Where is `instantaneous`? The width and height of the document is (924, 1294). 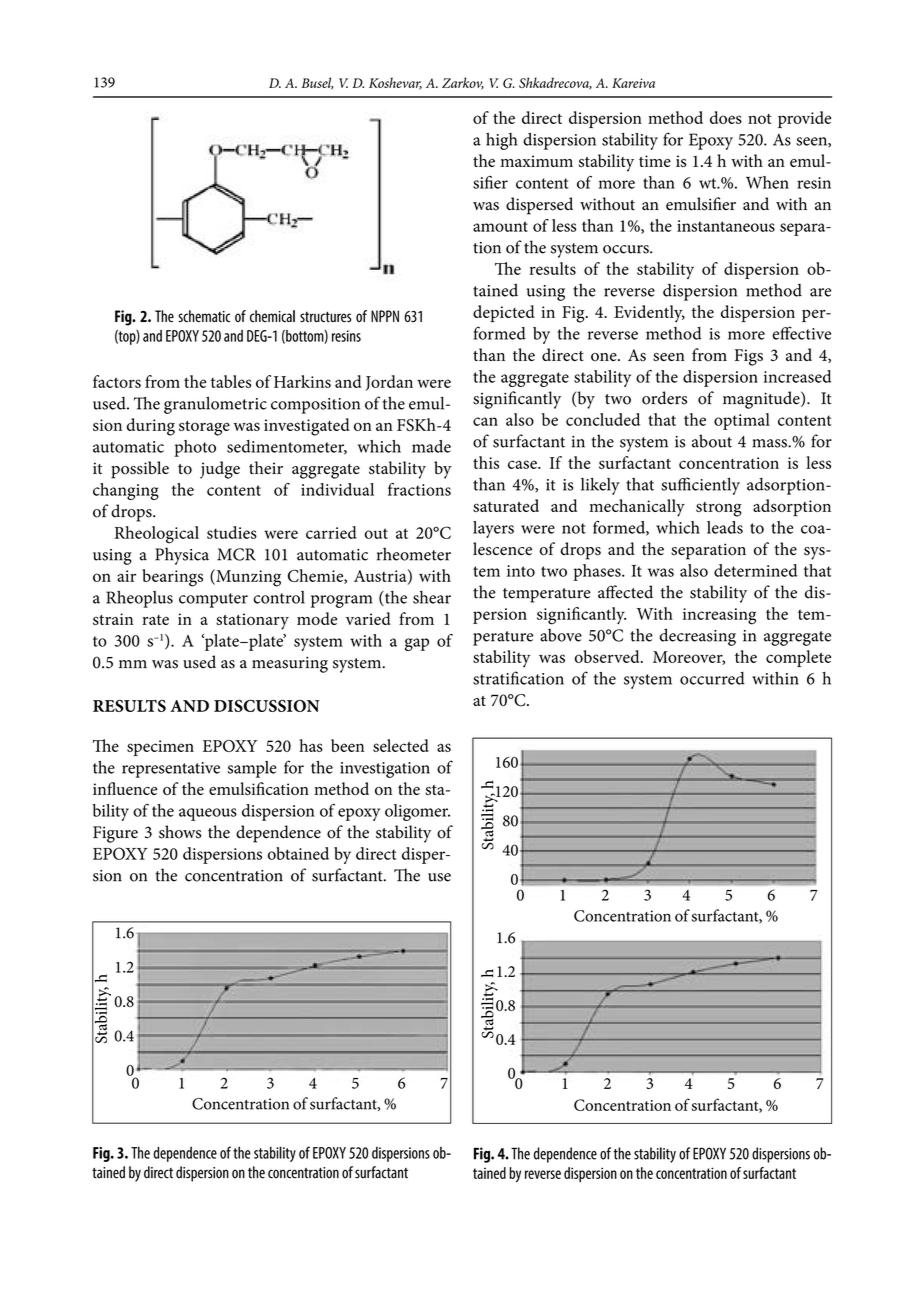
instantaneous is located at coordinates (726, 226).
